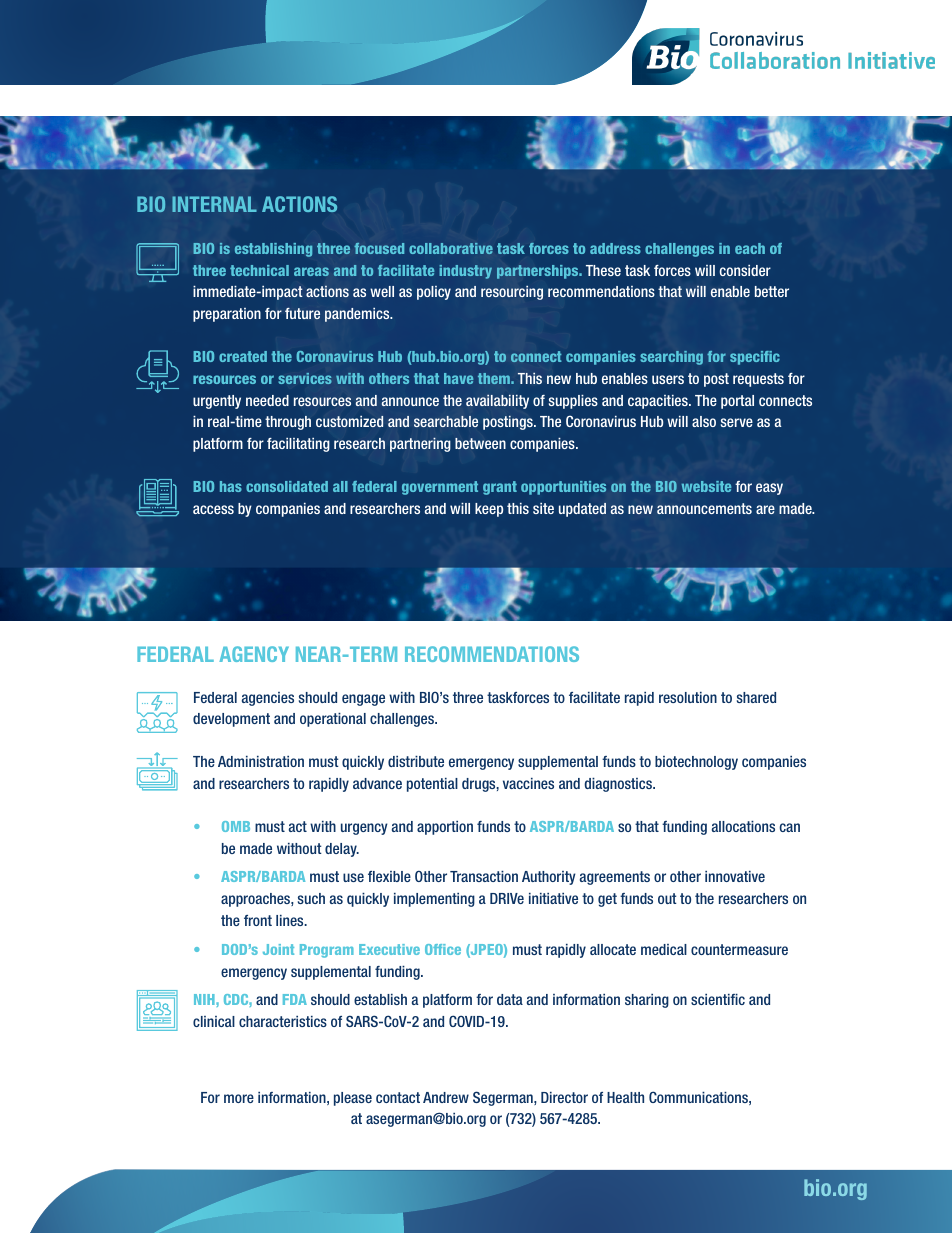 This screenshot has width=952, height=1233. Describe the element at coordinates (489, 510) in the screenshot. I see `keep` at that location.
